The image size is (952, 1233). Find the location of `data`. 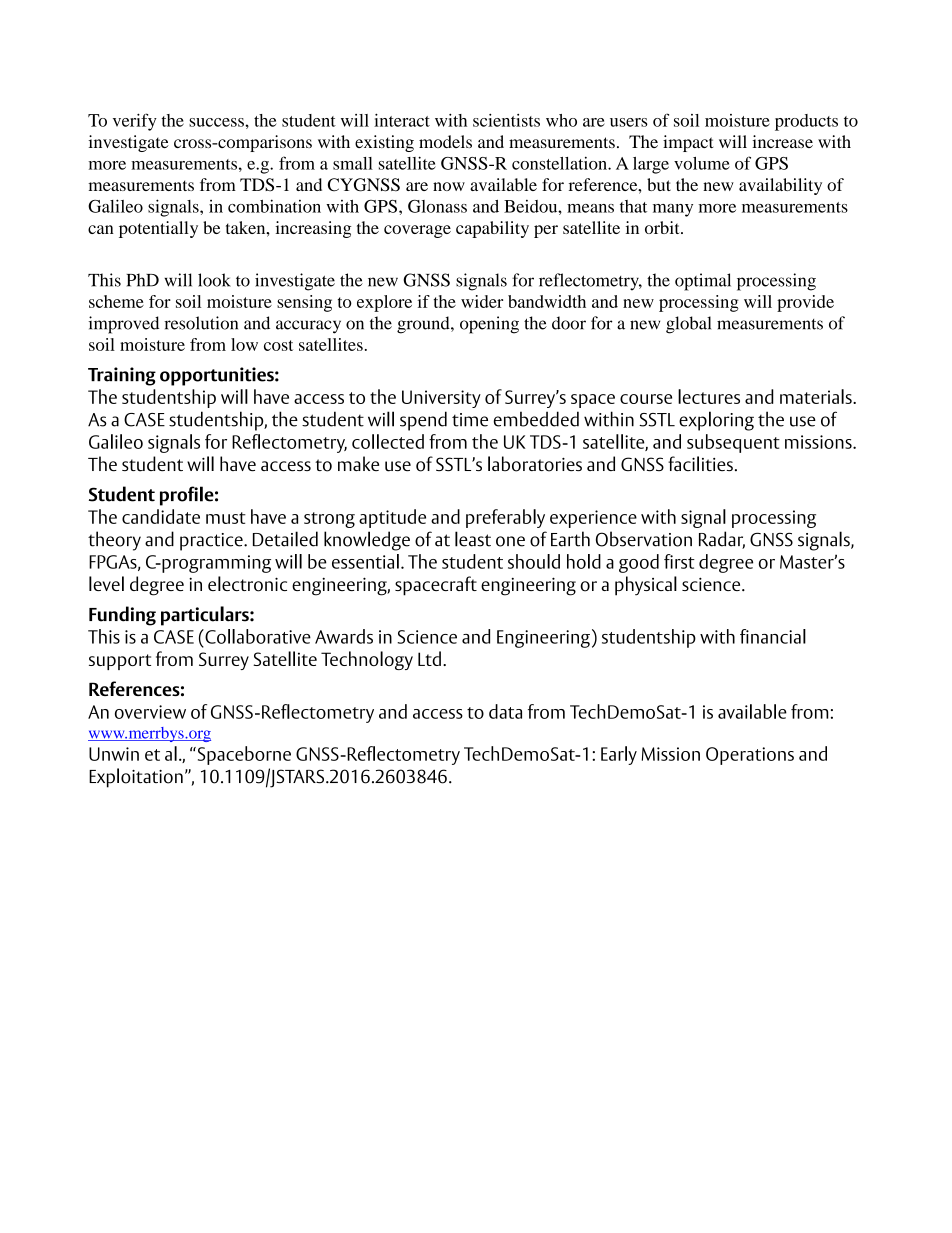

data is located at coordinates (505, 711).
